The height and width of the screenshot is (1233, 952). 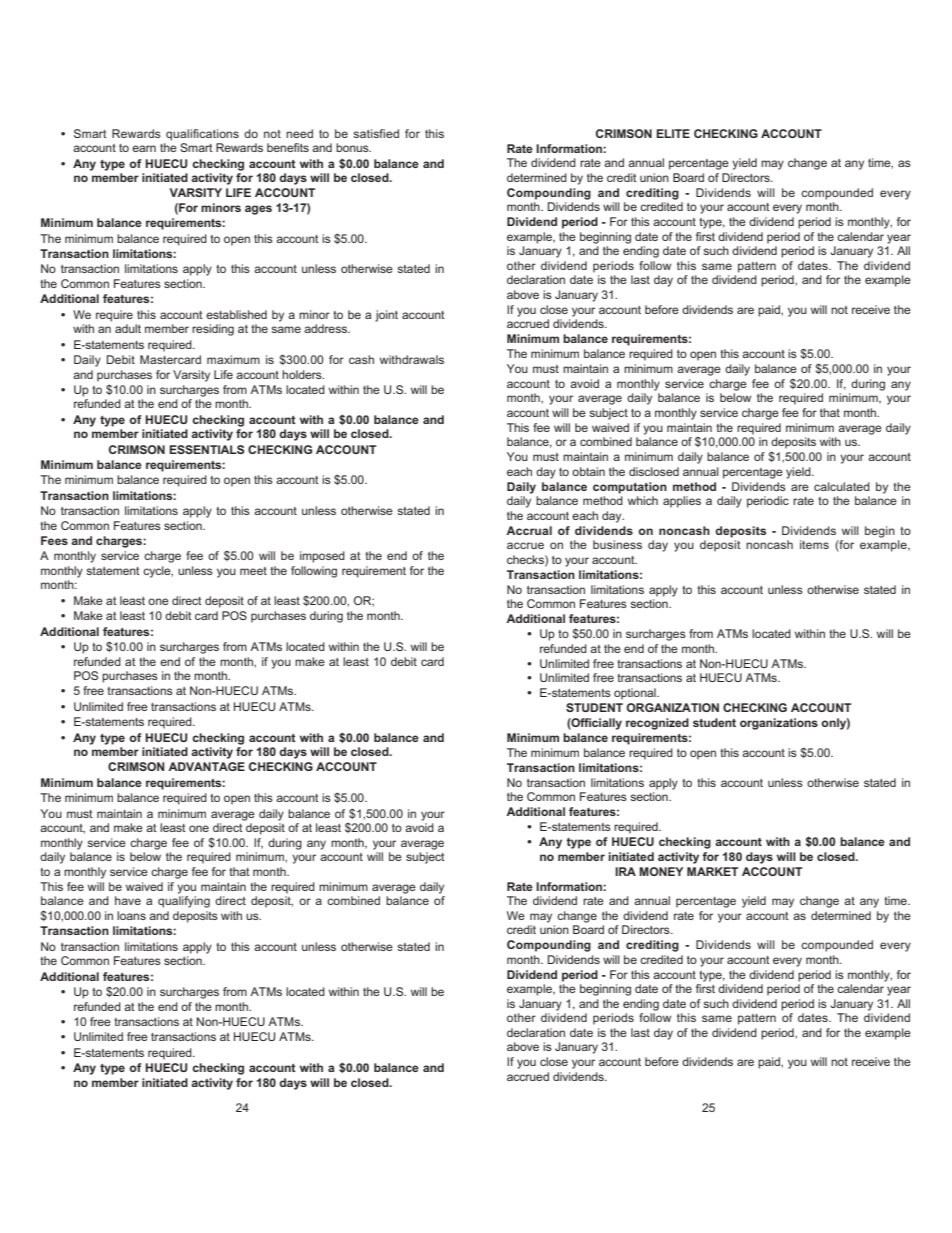 I want to click on satisfied, so click(x=376, y=133).
